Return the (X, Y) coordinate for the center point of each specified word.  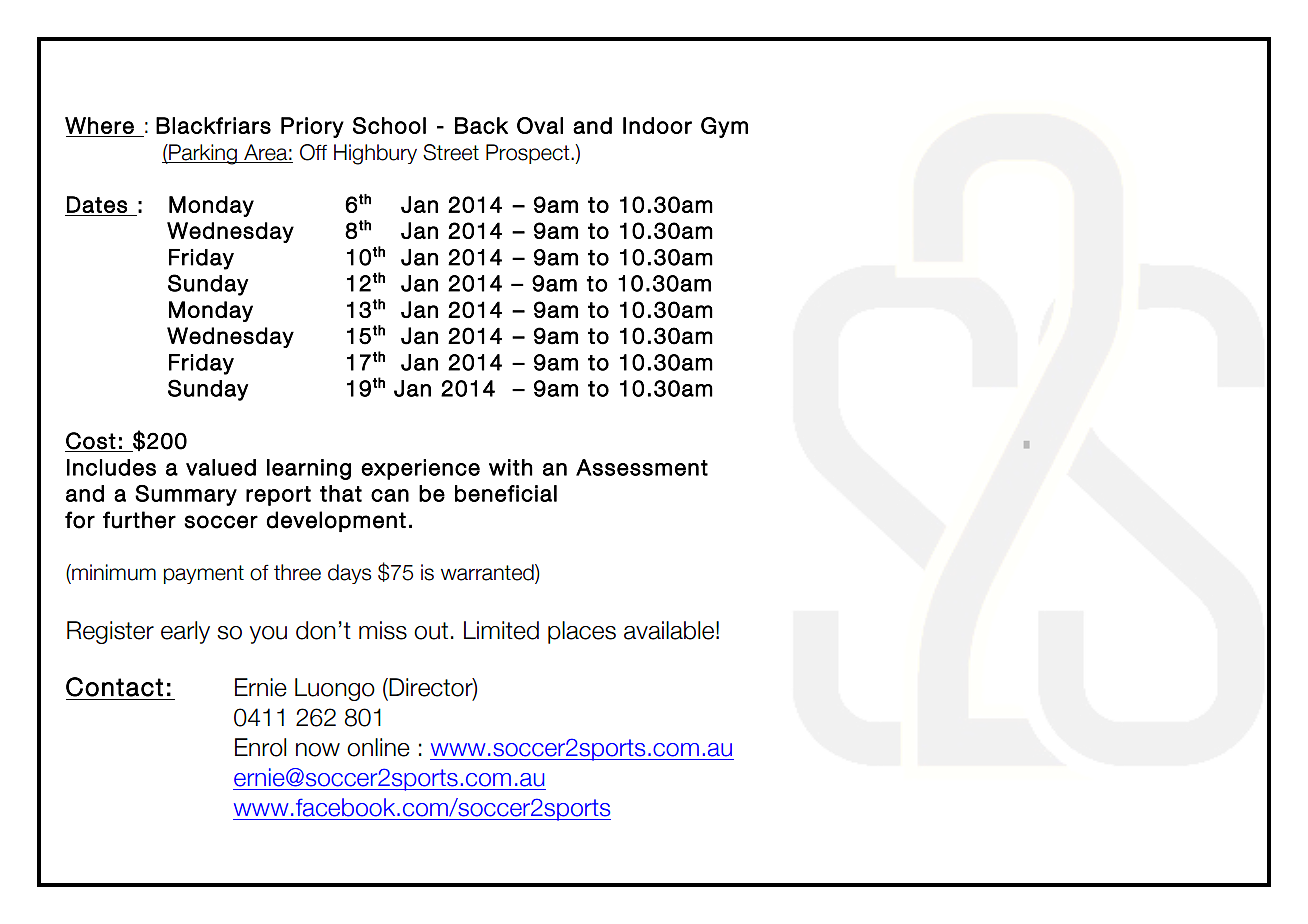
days (349, 574)
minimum (113, 572)
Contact (114, 687)
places (582, 632)
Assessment (642, 467)
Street (451, 152)
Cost (91, 441)
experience (420, 469)
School (389, 125)
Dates (97, 204)
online (378, 747)
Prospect (529, 154)
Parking (203, 154)
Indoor (657, 125)
